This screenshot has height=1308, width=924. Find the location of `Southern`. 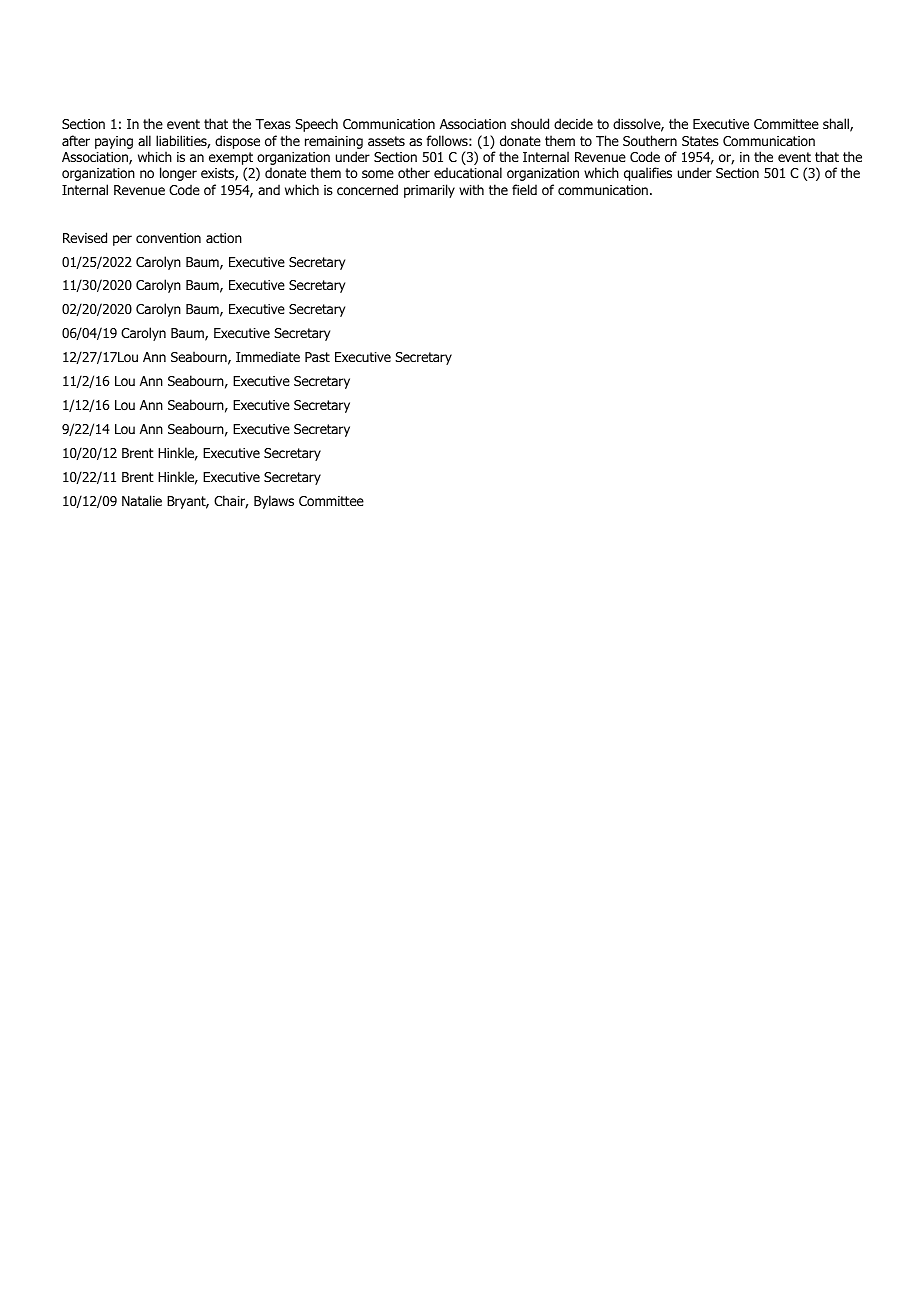

Southern is located at coordinates (650, 140).
